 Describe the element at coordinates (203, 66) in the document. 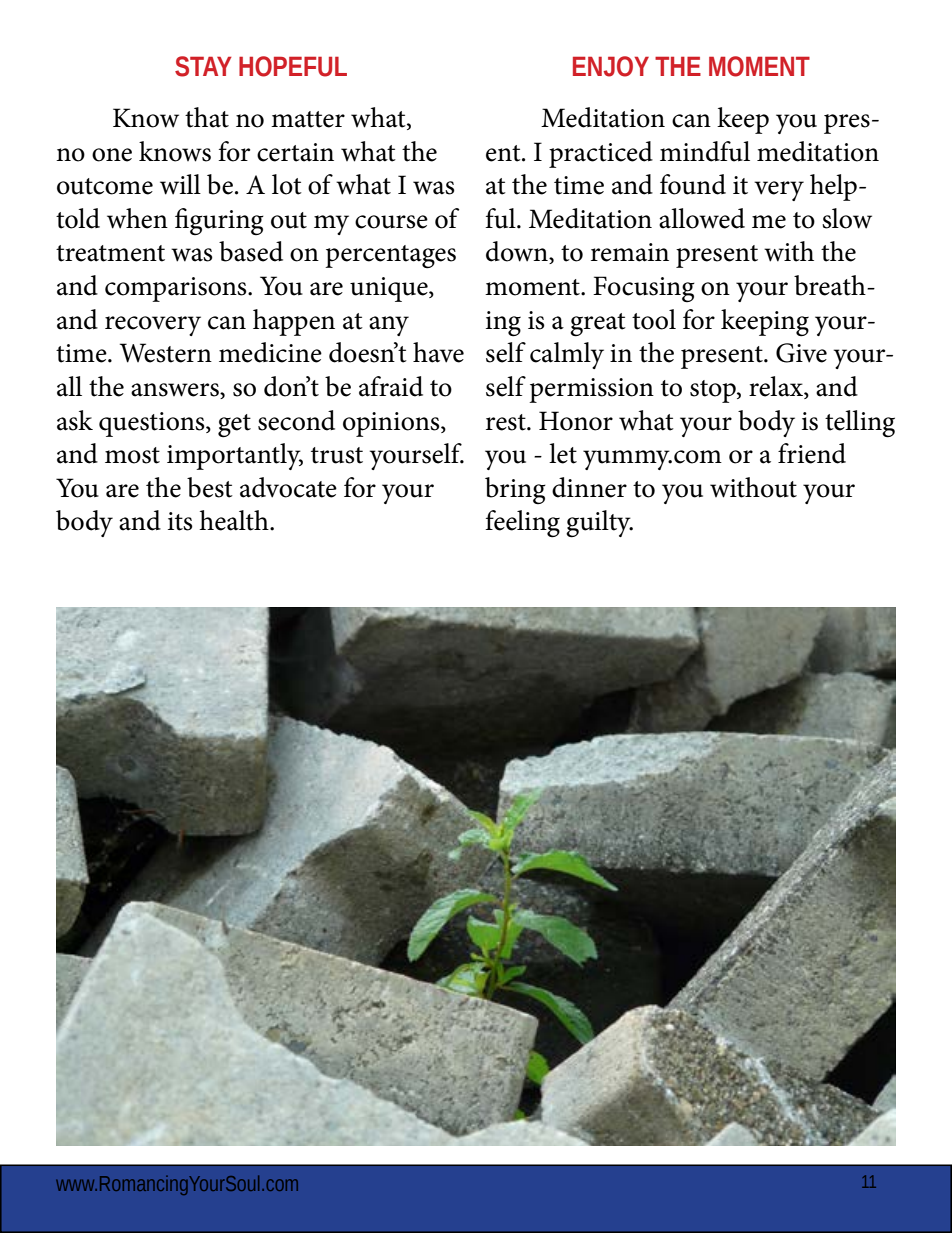

I see `STAY` at that location.
